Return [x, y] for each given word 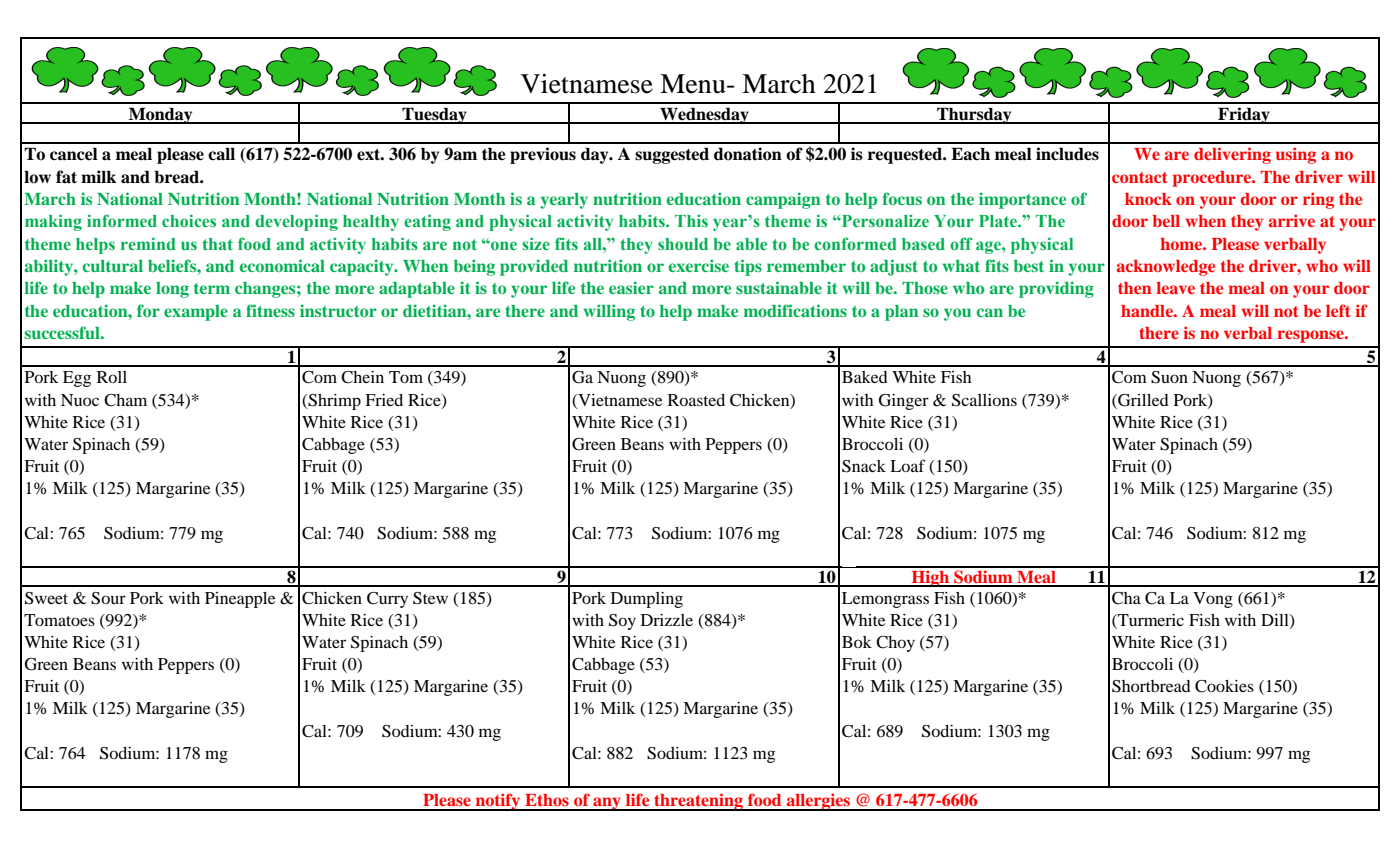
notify [498, 802]
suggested [672, 155]
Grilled [1142, 400]
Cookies [1224, 686]
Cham [125, 400]
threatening [698, 802]
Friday [1244, 115]
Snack [864, 466]
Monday [161, 115]
